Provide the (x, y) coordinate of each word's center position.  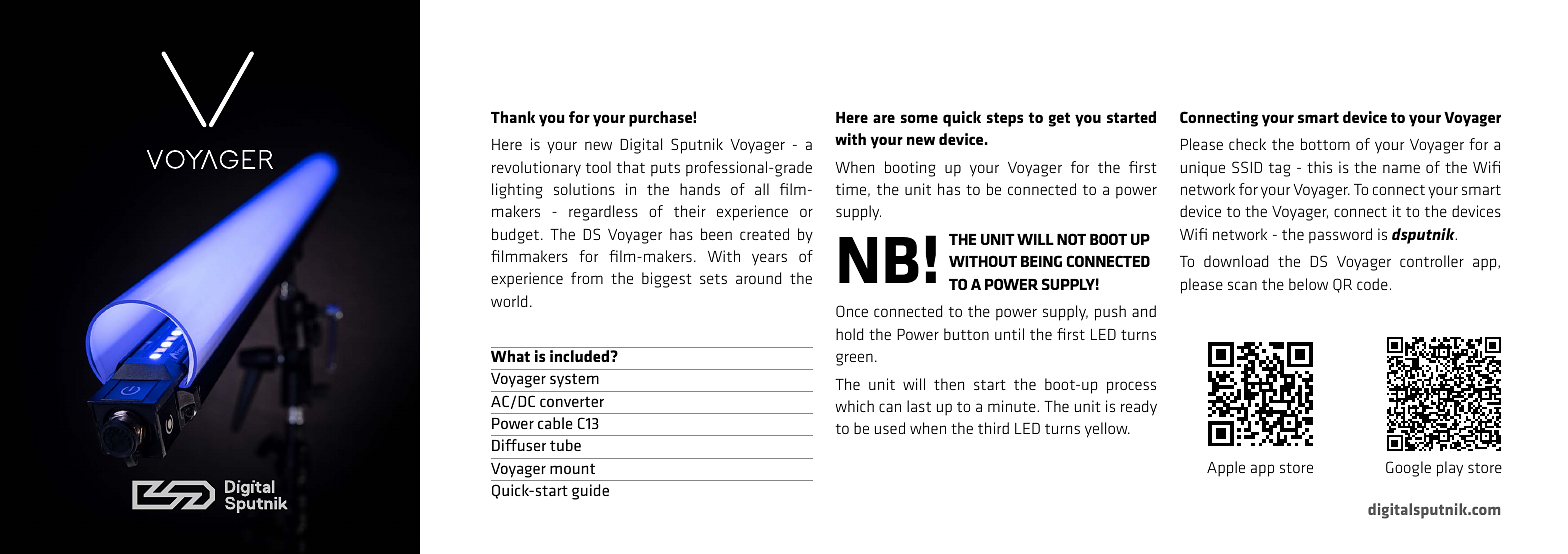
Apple (1226, 469)
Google (1408, 469)
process (1131, 387)
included (580, 356)
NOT (1071, 239)
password (1340, 236)
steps (1005, 119)
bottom (1325, 144)
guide (590, 492)
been (716, 234)
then (949, 384)
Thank (513, 117)
